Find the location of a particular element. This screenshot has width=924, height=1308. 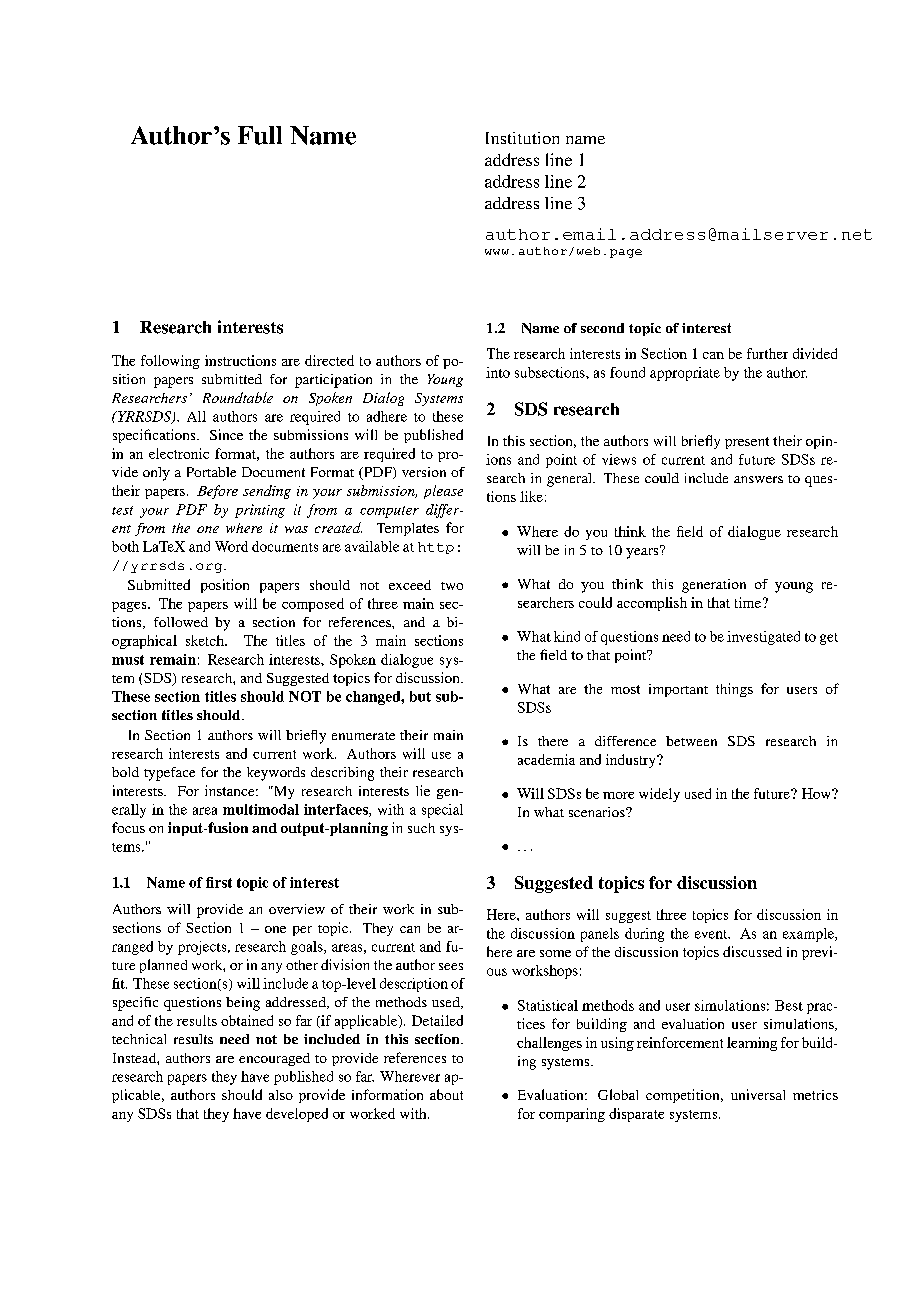

about is located at coordinates (446, 1094).
